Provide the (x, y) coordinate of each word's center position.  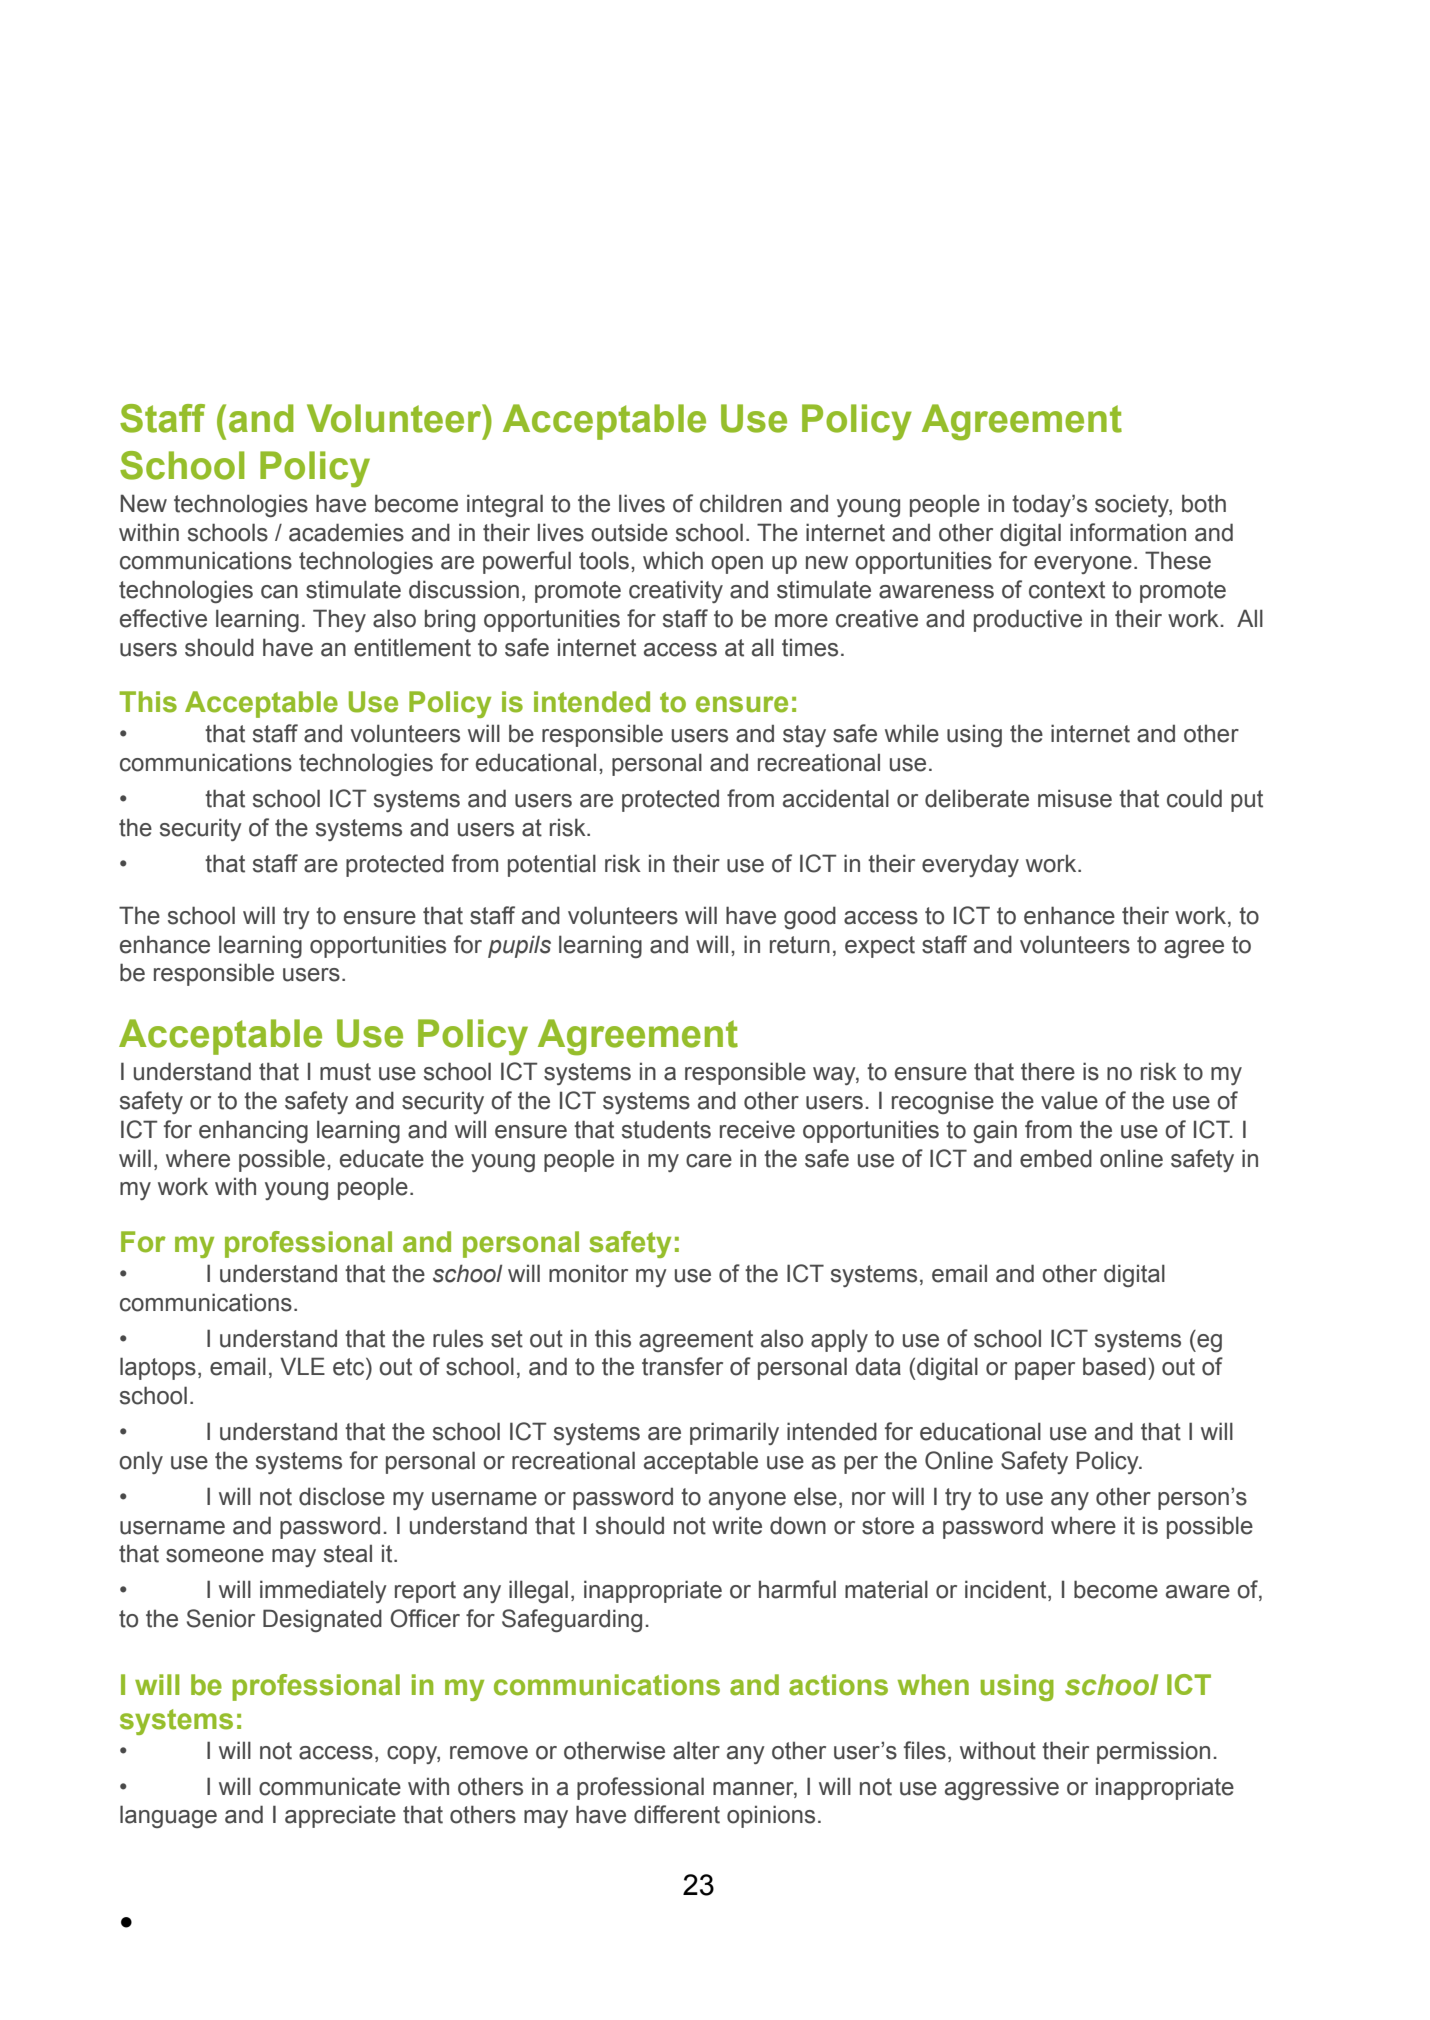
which (673, 560)
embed (1056, 1158)
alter (696, 1750)
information (1128, 532)
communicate (330, 1786)
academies (346, 532)
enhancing (253, 1131)
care (709, 1161)
